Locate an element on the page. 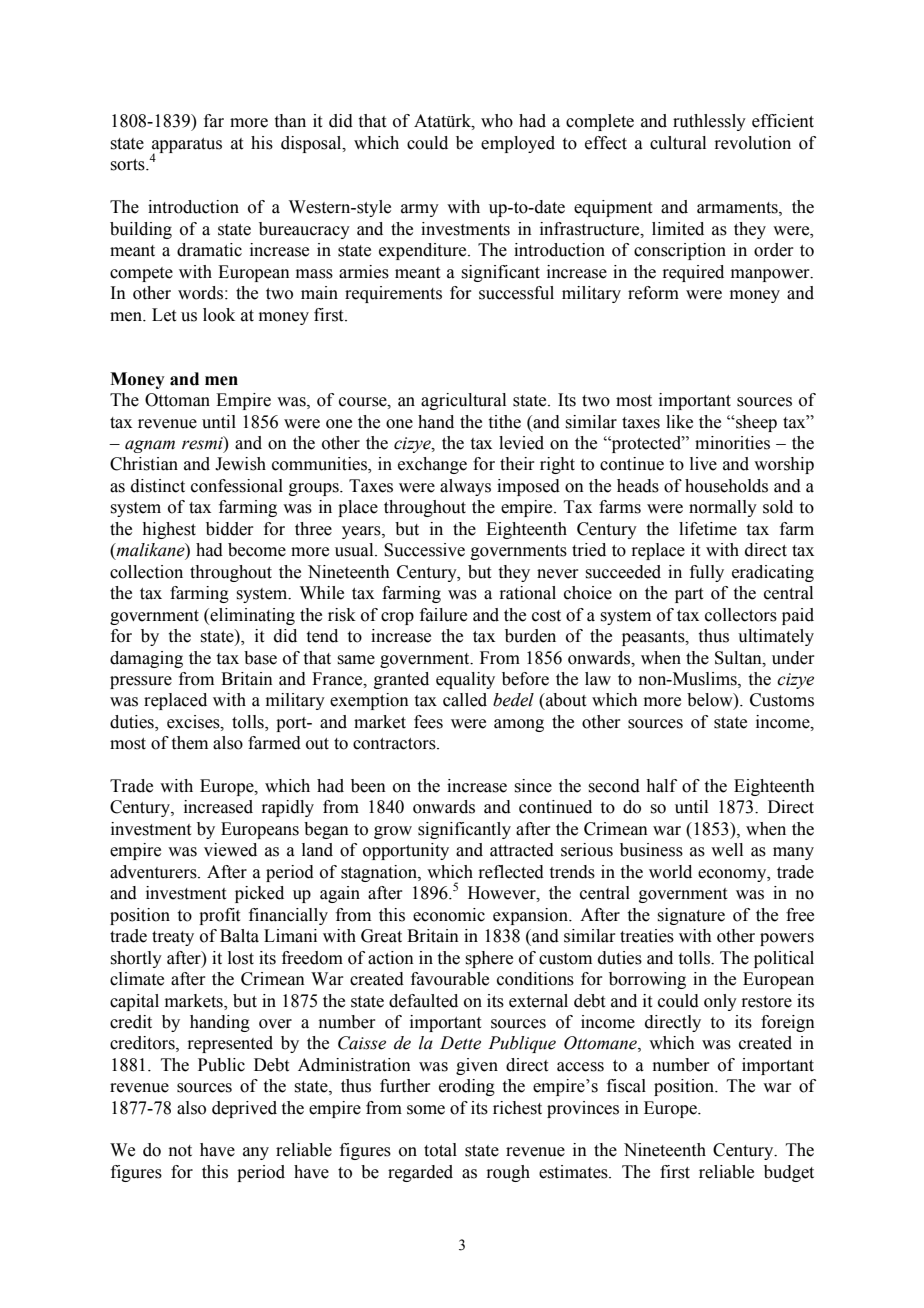  economic is located at coordinates (449, 915).
